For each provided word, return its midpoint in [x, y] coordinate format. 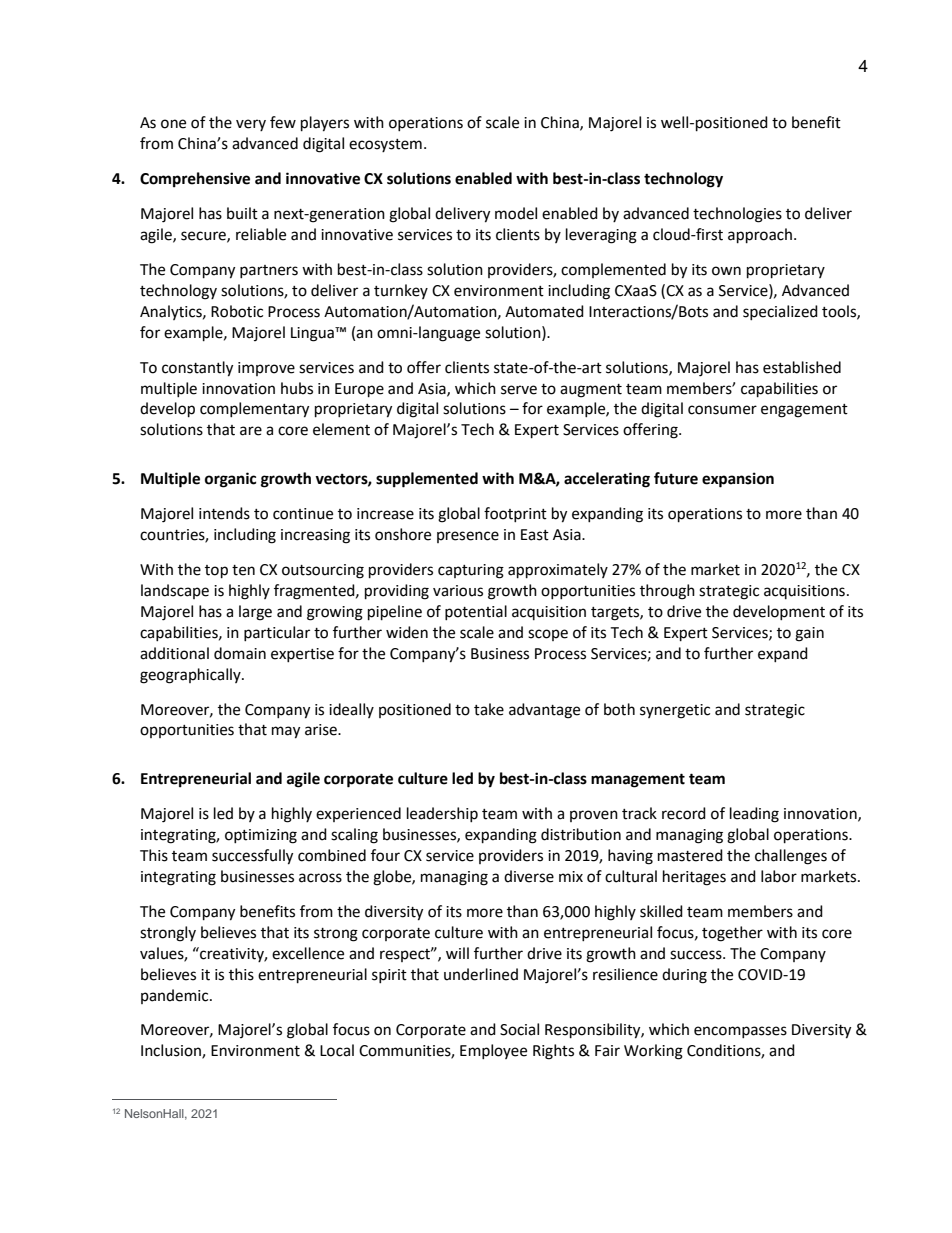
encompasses [740, 1032]
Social [519, 1029]
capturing [471, 571]
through [667, 592]
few [283, 122]
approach [761, 236]
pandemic [176, 996]
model [516, 213]
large [255, 613]
